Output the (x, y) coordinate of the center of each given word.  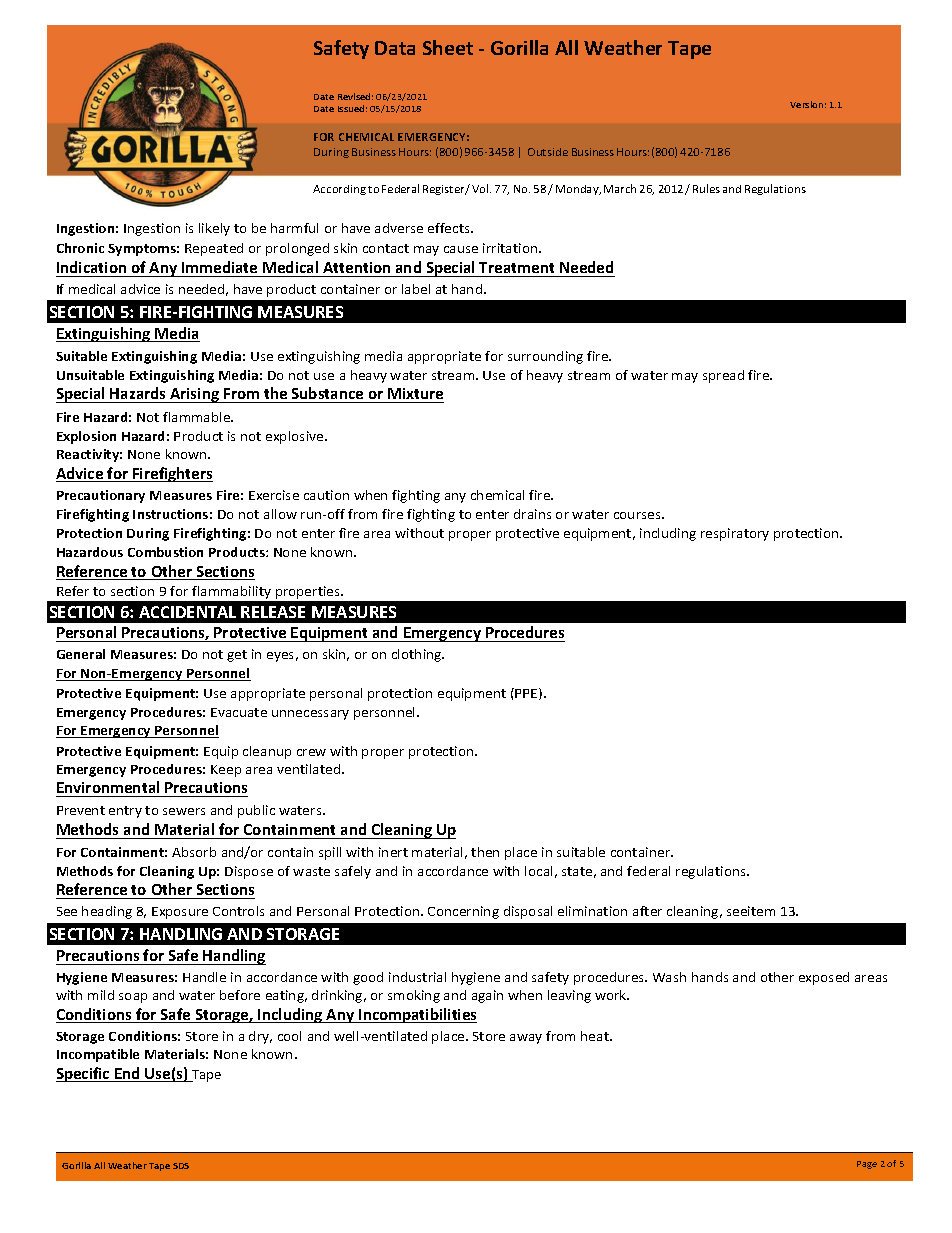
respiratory (735, 534)
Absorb (194, 852)
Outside (548, 152)
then (485, 852)
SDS (181, 1166)
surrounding (545, 357)
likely (214, 229)
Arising (194, 395)
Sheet (448, 47)
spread (723, 376)
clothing (418, 655)
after (647, 911)
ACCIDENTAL (187, 612)
